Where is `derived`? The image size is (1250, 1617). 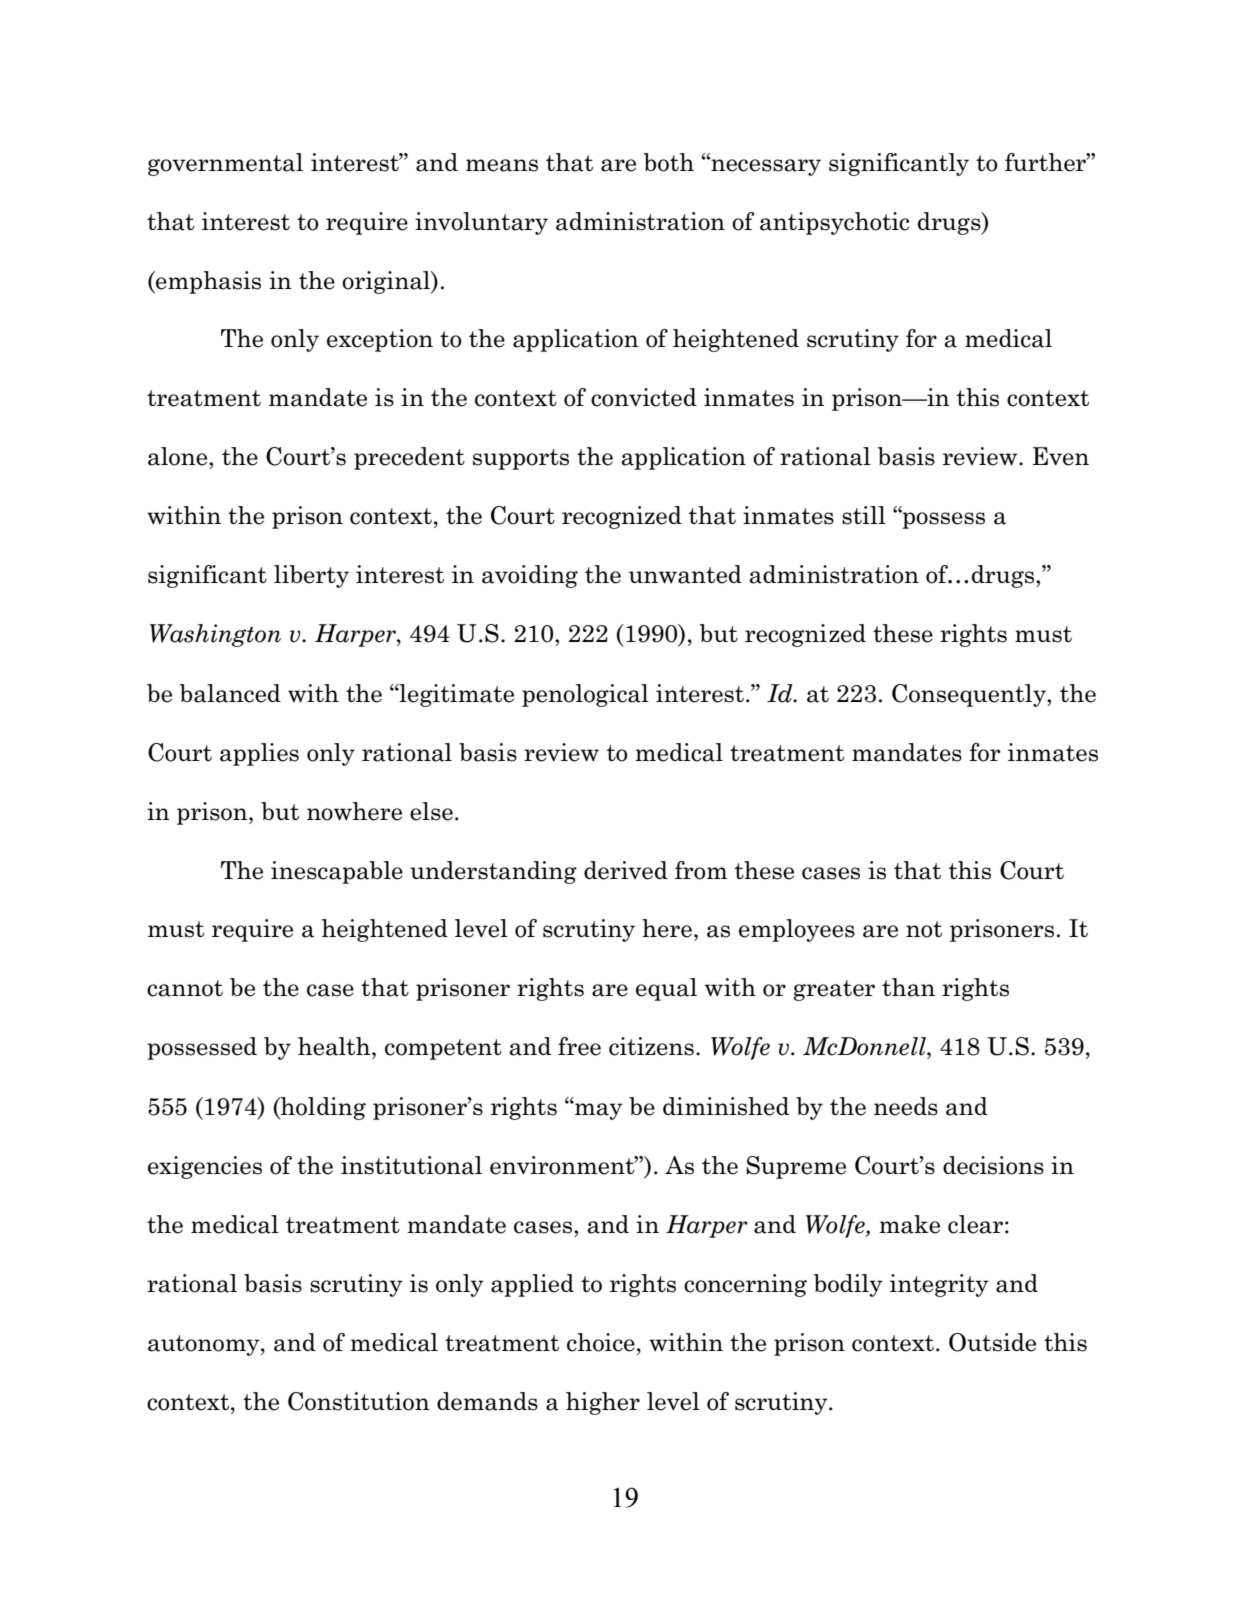 derived is located at coordinates (626, 870).
